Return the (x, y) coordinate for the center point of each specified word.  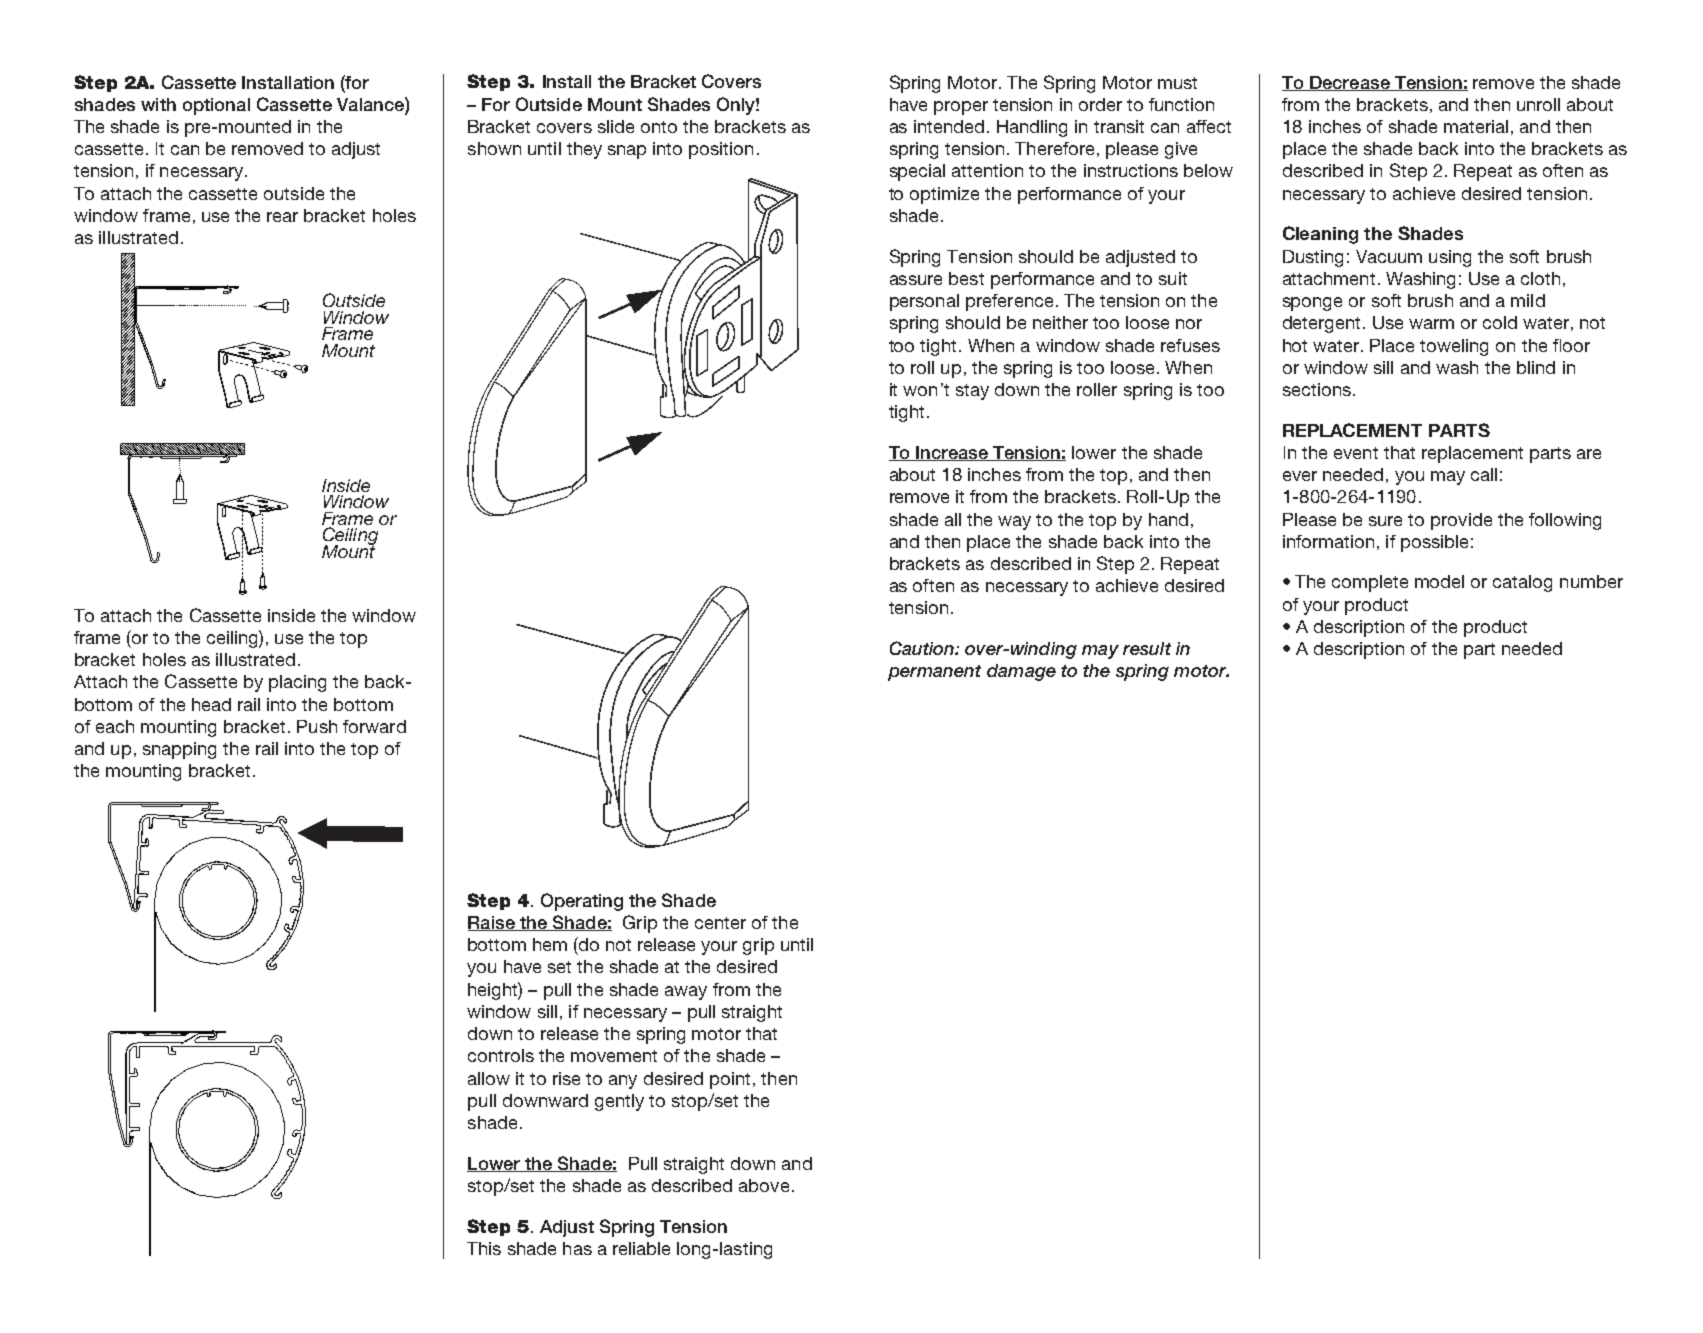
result (1147, 648)
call (1484, 474)
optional (216, 106)
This (484, 1248)
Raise (492, 923)
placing (297, 683)
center (720, 923)
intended (949, 126)
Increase (953, 453)
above (764, 1185)
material (1476, 126)
